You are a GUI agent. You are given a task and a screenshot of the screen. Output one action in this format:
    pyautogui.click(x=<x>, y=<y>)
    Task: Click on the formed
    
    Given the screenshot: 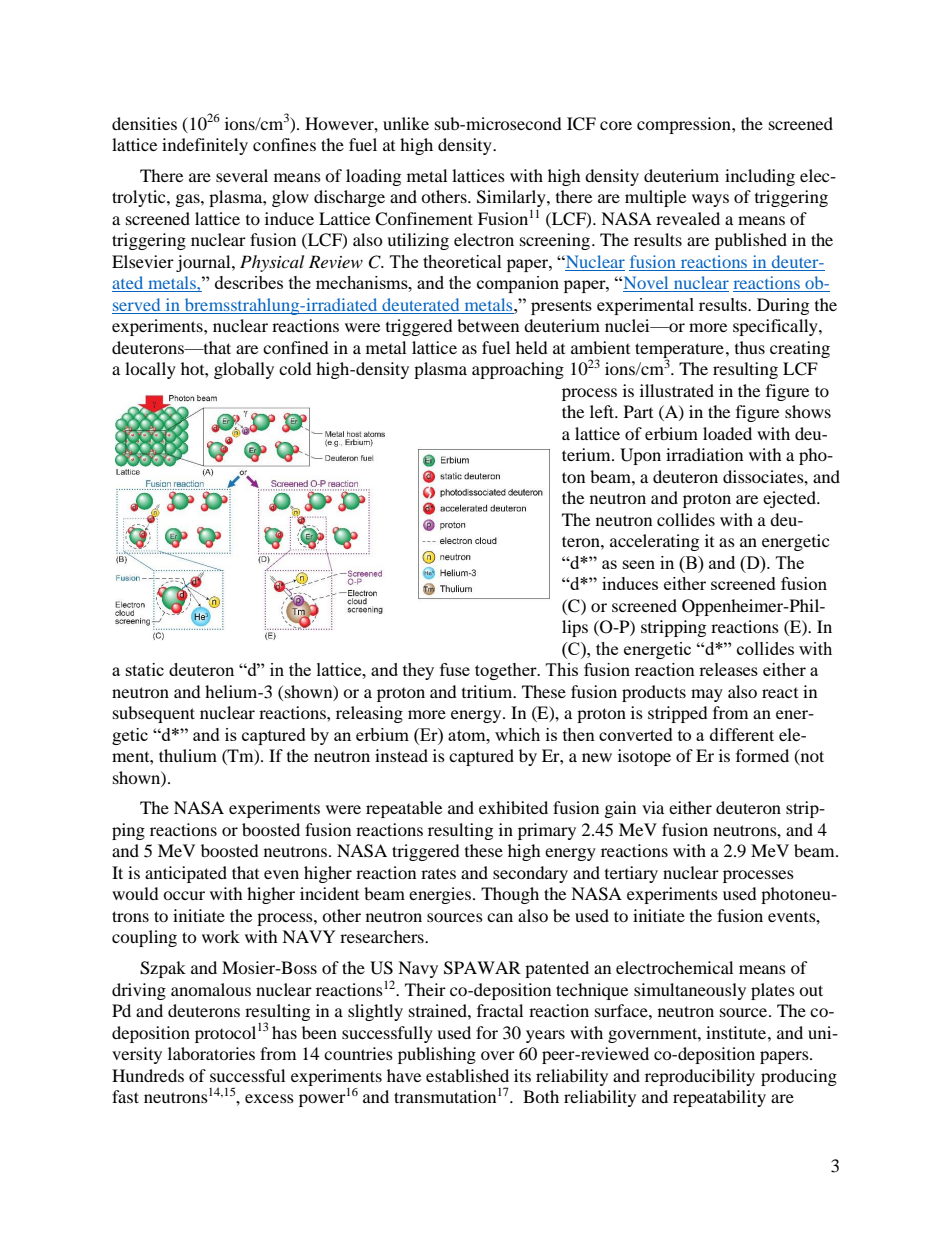 What is the action you would take?
    pyautogui.click(x=762, y=755)
